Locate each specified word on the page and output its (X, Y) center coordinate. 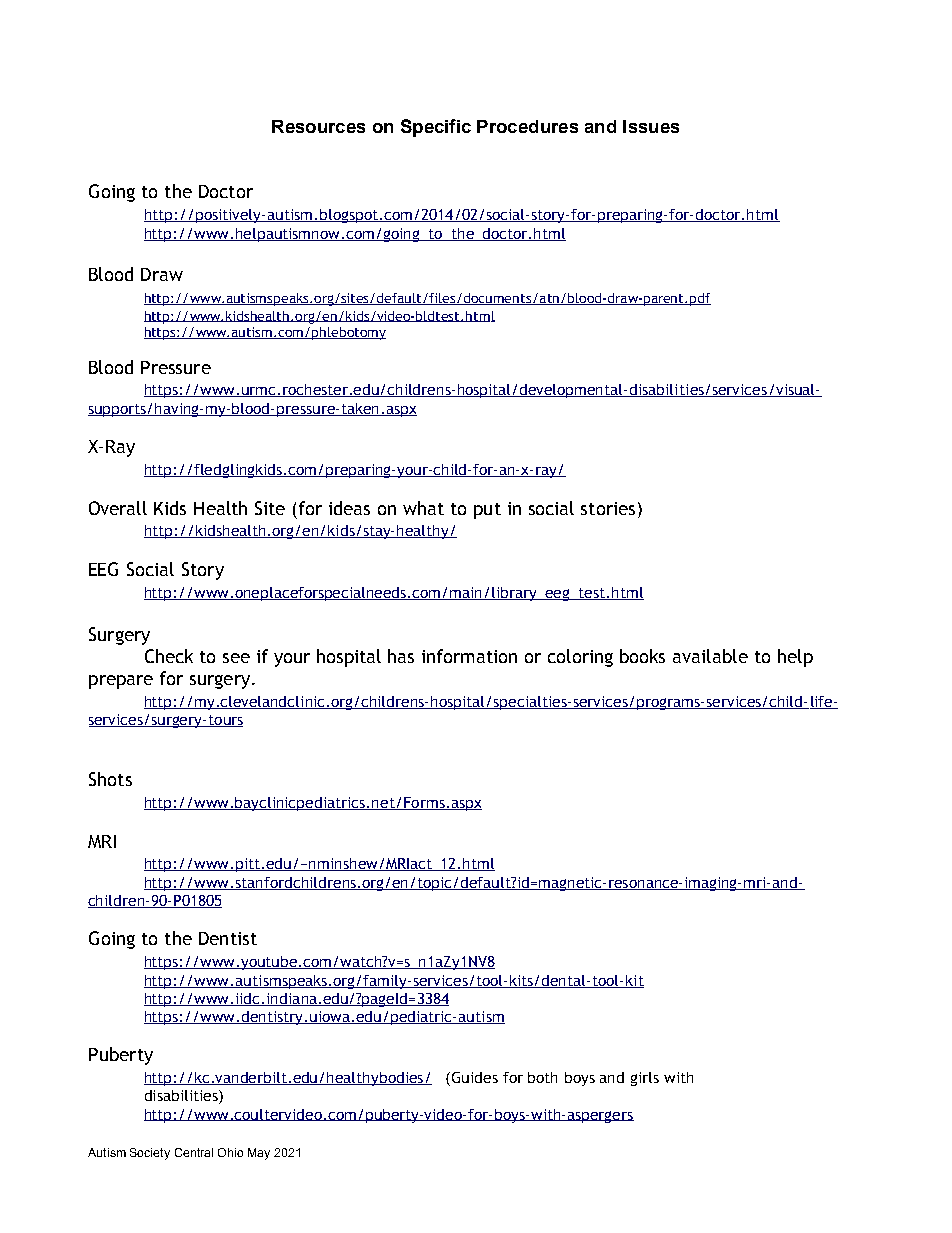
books (642, 656)
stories (608, 508)
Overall (118, 508)
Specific (436, 128)
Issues (651, 126)
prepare (121, 682)
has (401, 656)
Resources (318, 126)
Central (194, 1152)
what (423, 508)
